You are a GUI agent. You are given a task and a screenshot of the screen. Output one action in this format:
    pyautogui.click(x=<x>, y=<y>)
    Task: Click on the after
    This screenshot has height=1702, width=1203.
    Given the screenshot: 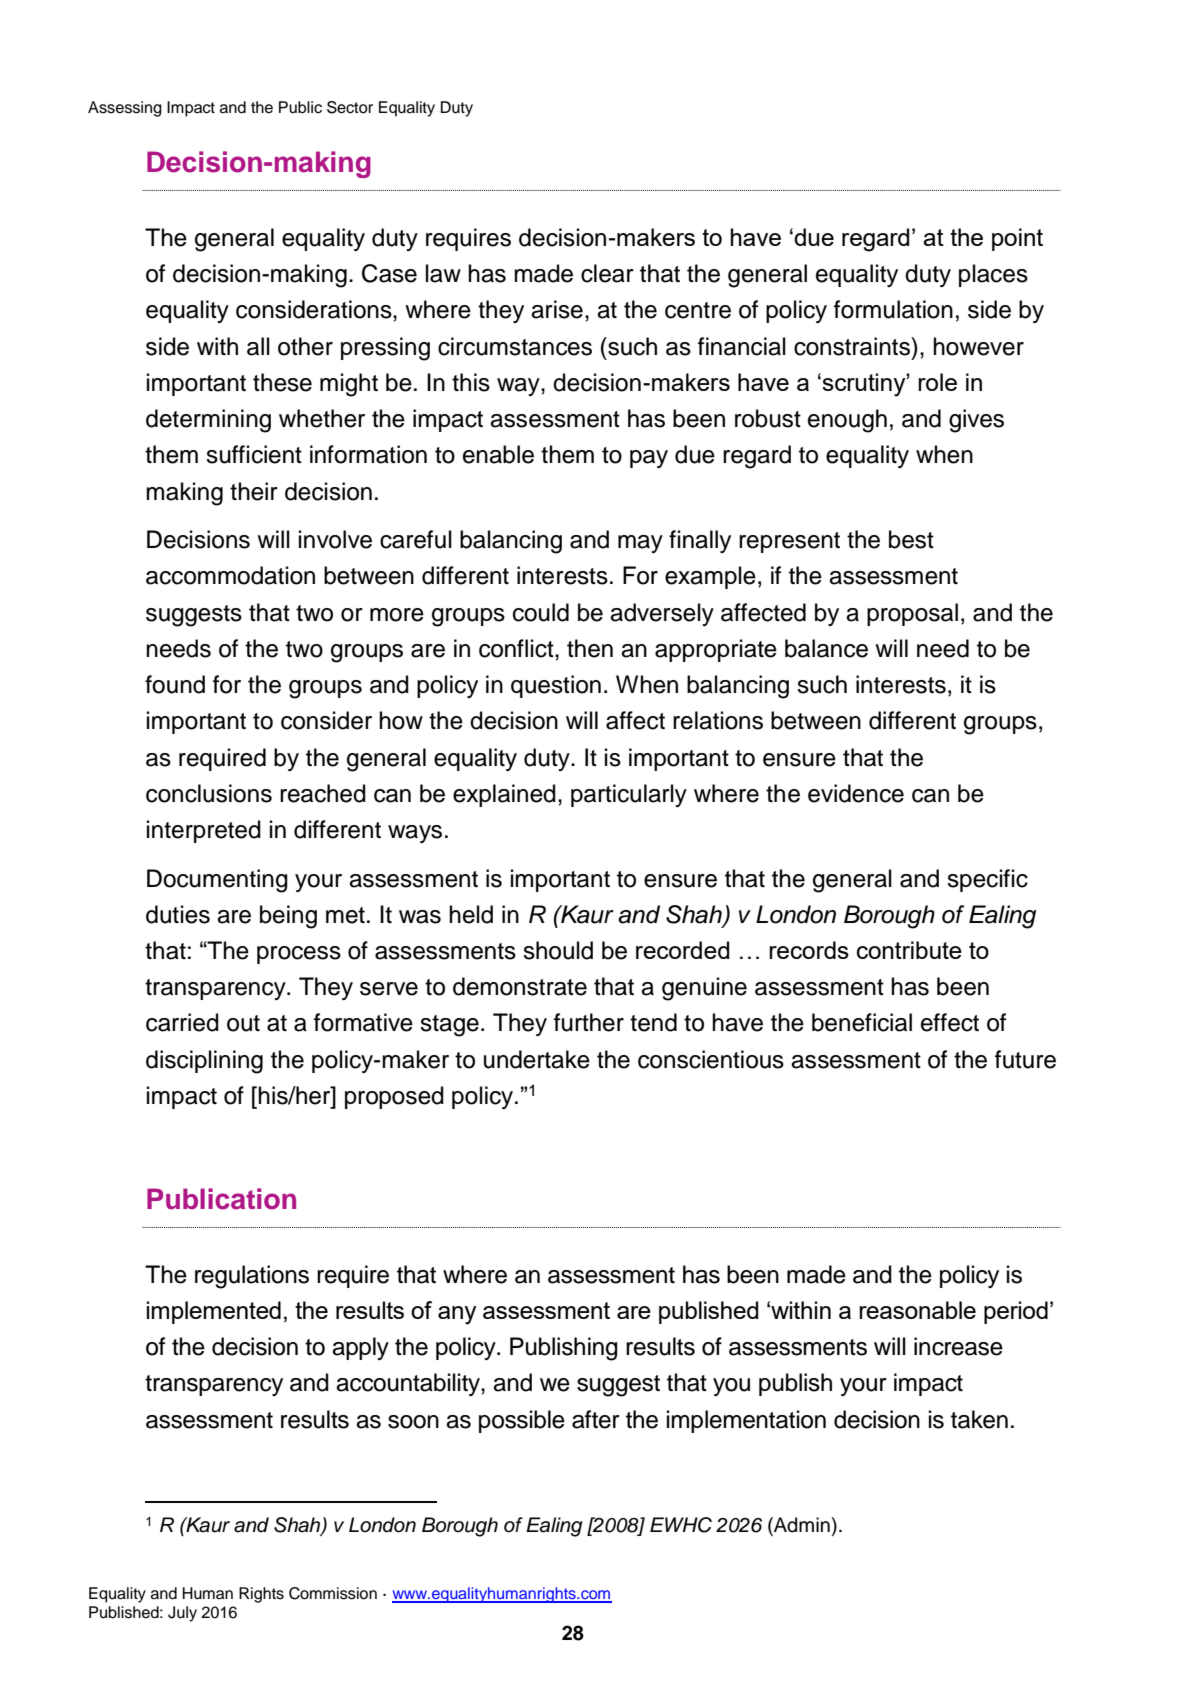 What is the action you would take?
    pyautogui.click(x=596, y=1419)
